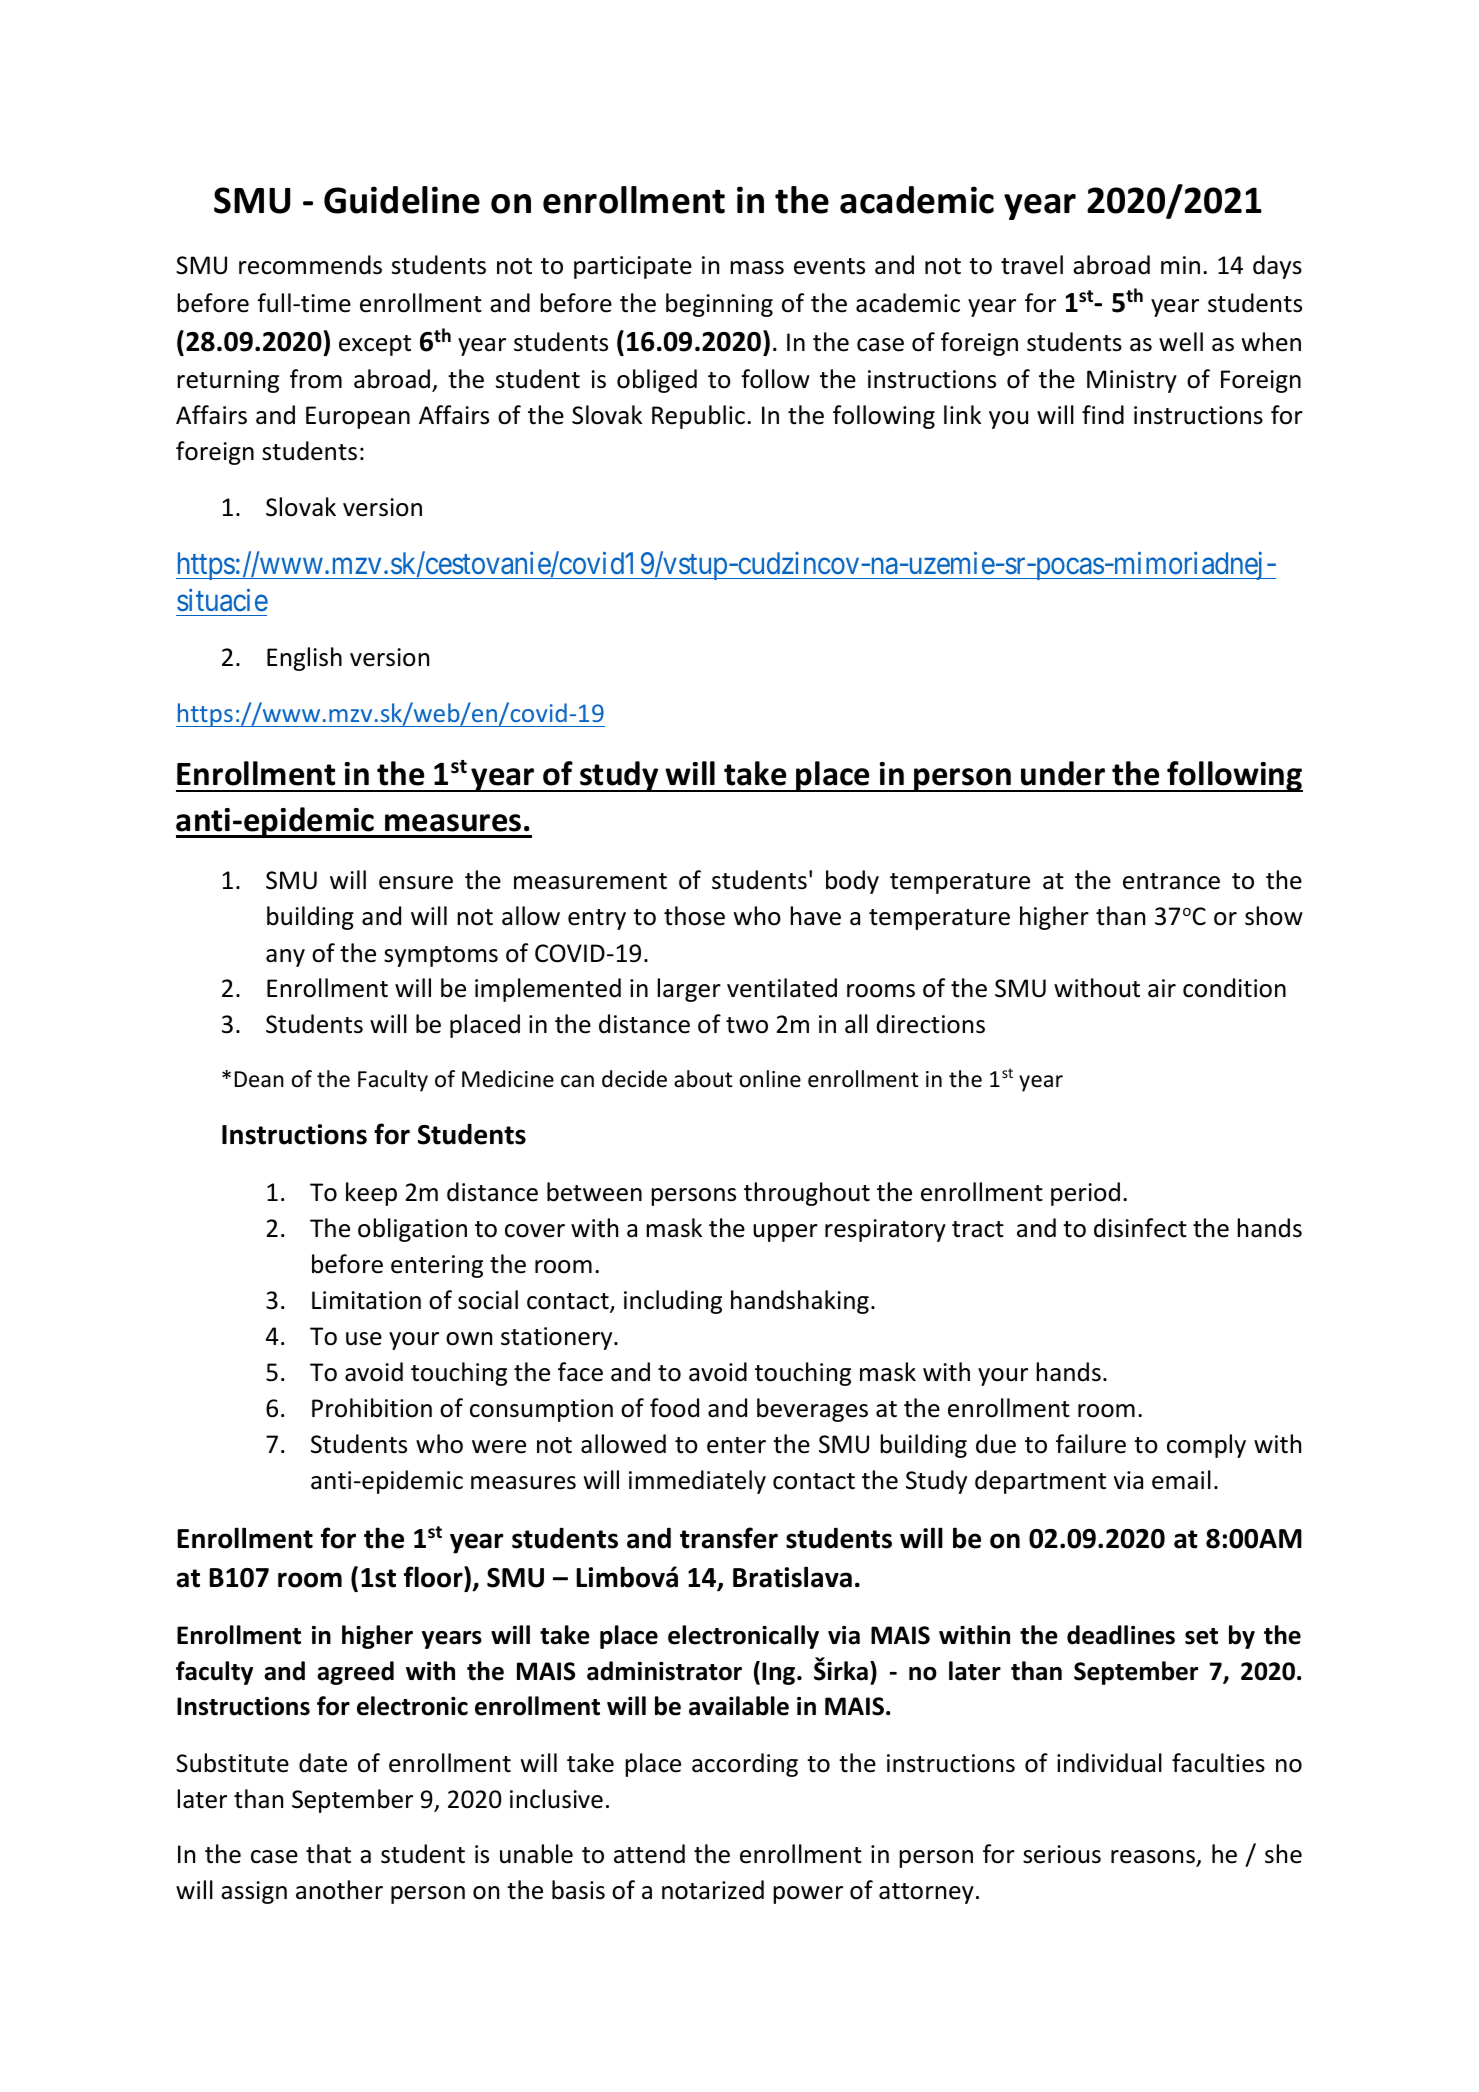  Describe the element at coordinates (747, 1025) in the screenshot. I see `two` at that location.
